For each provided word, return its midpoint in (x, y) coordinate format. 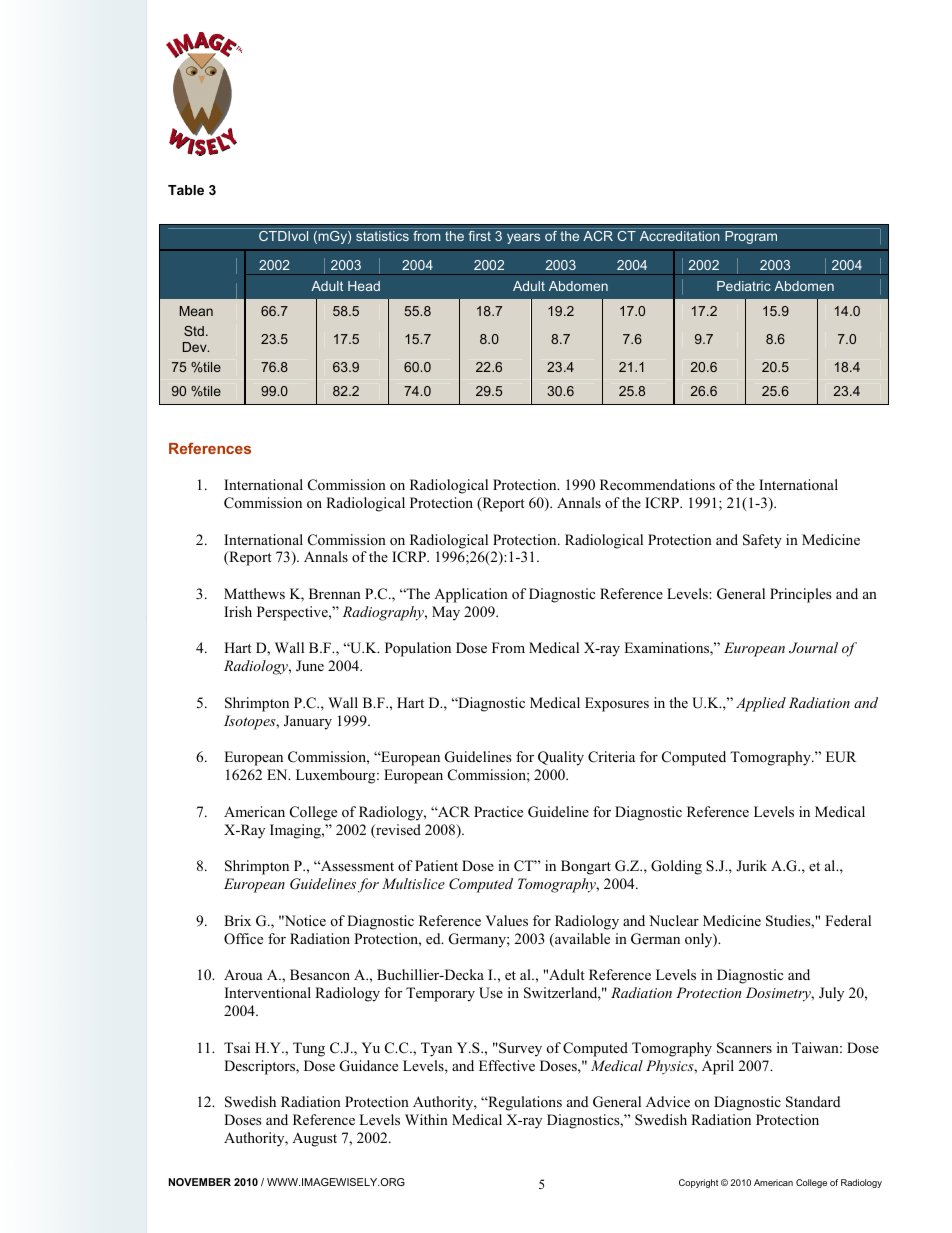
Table (186, 190)
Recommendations (657, 484)
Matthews (254, 593)
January (308, 722)
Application (471, 595)
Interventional (268, 992)
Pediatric (744, 286)
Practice (498, 811)
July (831, 994)
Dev (196, 347)
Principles (801, 595)
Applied (761, 704)
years (523, 238)
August (314, 1139)
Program (751, 237)
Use (491, 993)
